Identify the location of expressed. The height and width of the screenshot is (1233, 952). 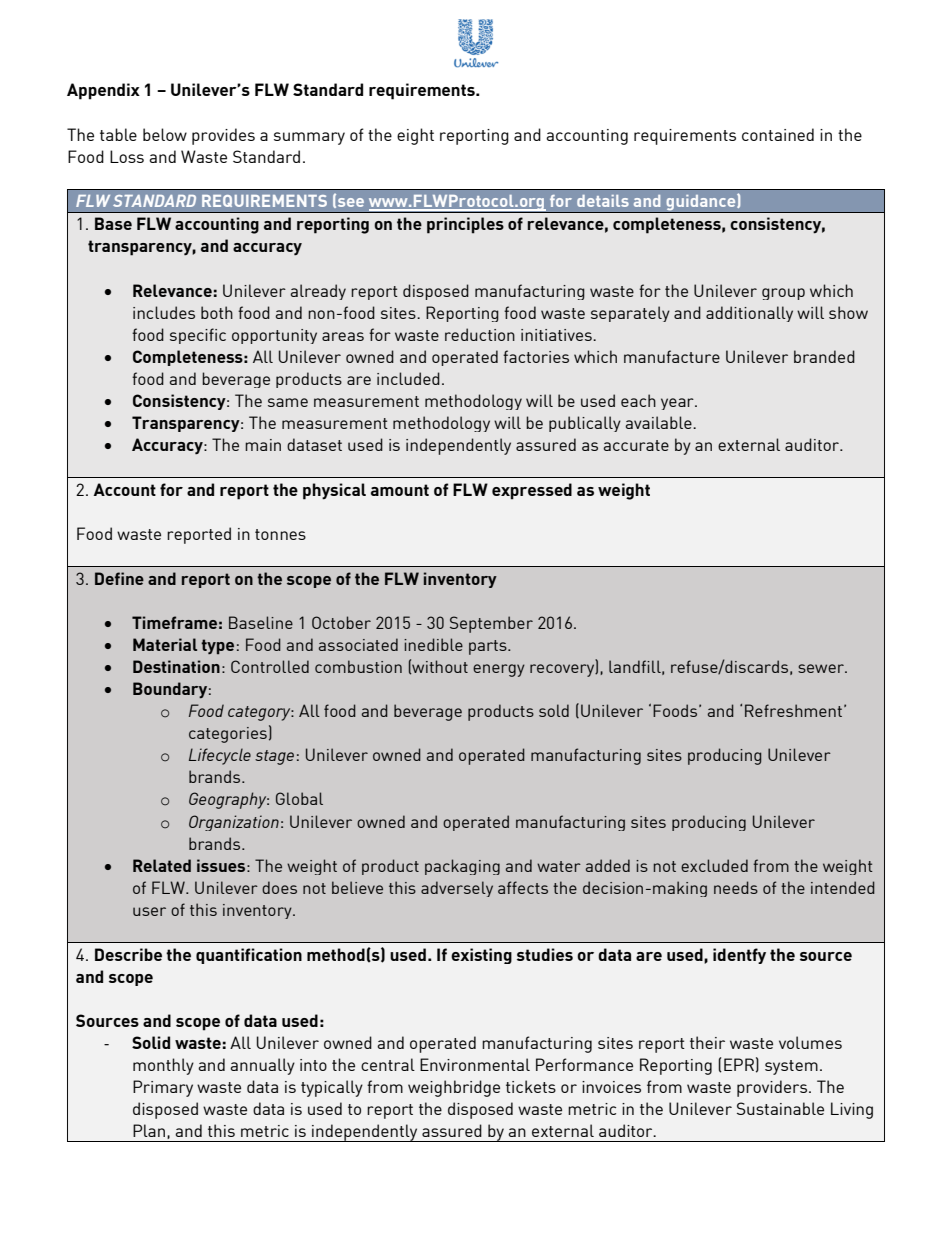
(532, 491).
